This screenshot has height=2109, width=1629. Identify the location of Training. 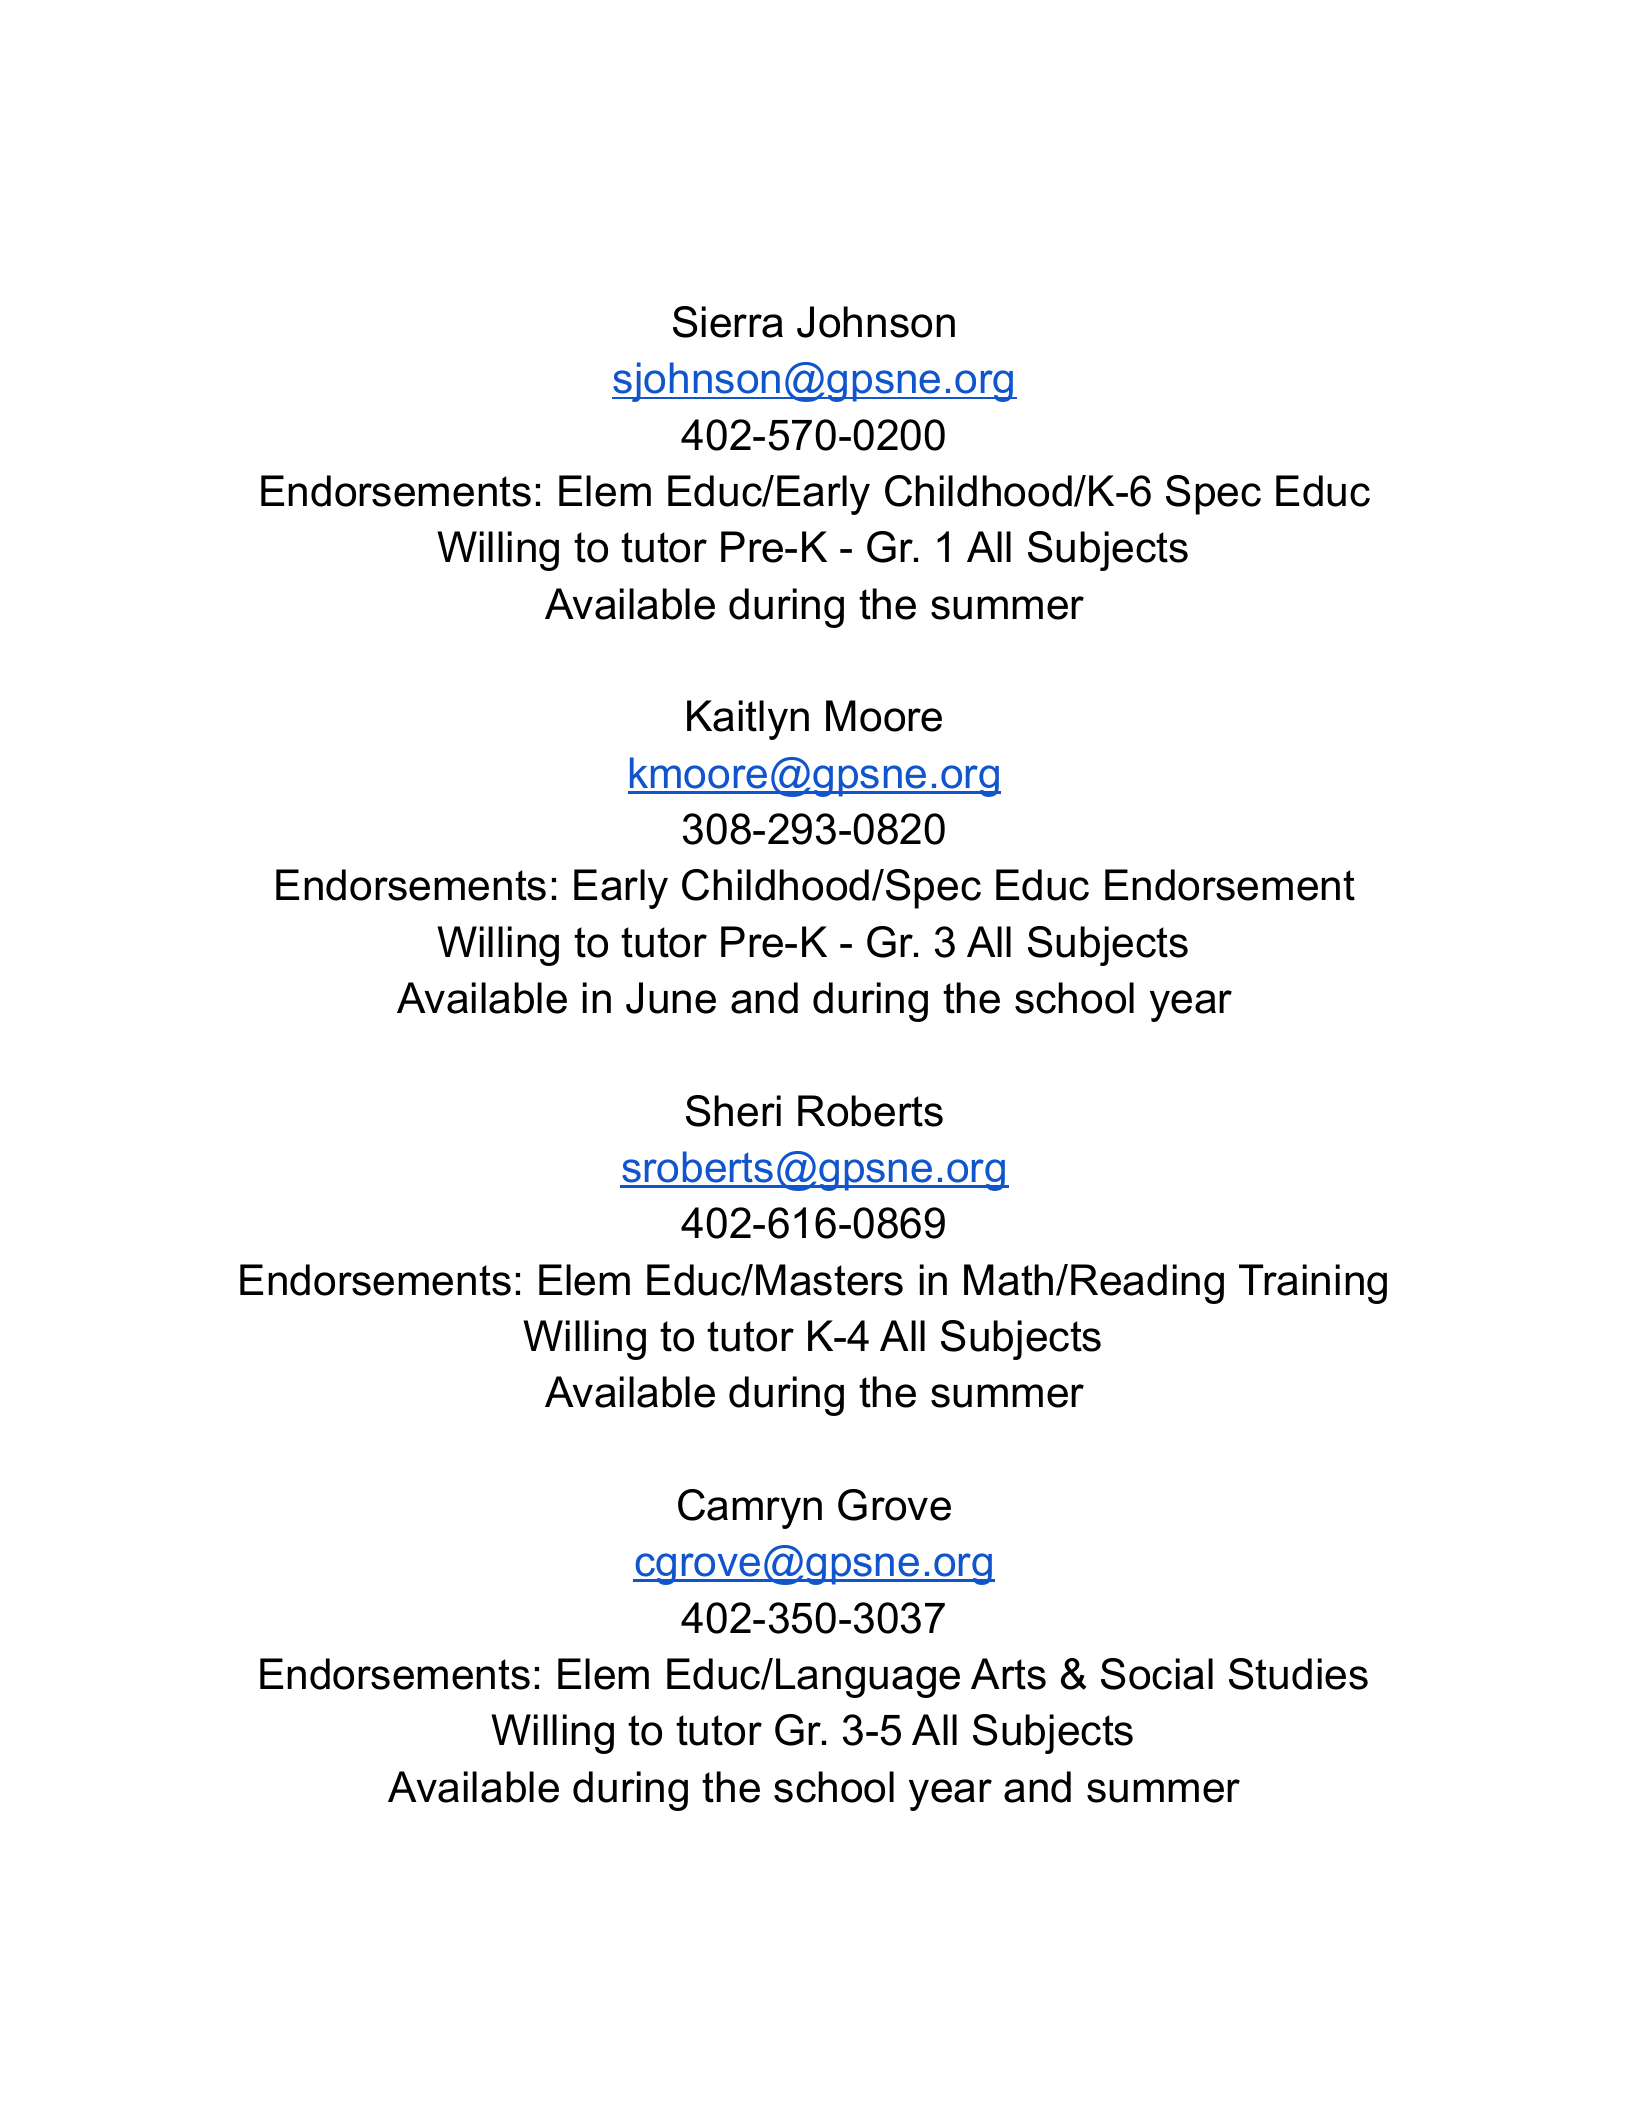
(1313, 1284).
